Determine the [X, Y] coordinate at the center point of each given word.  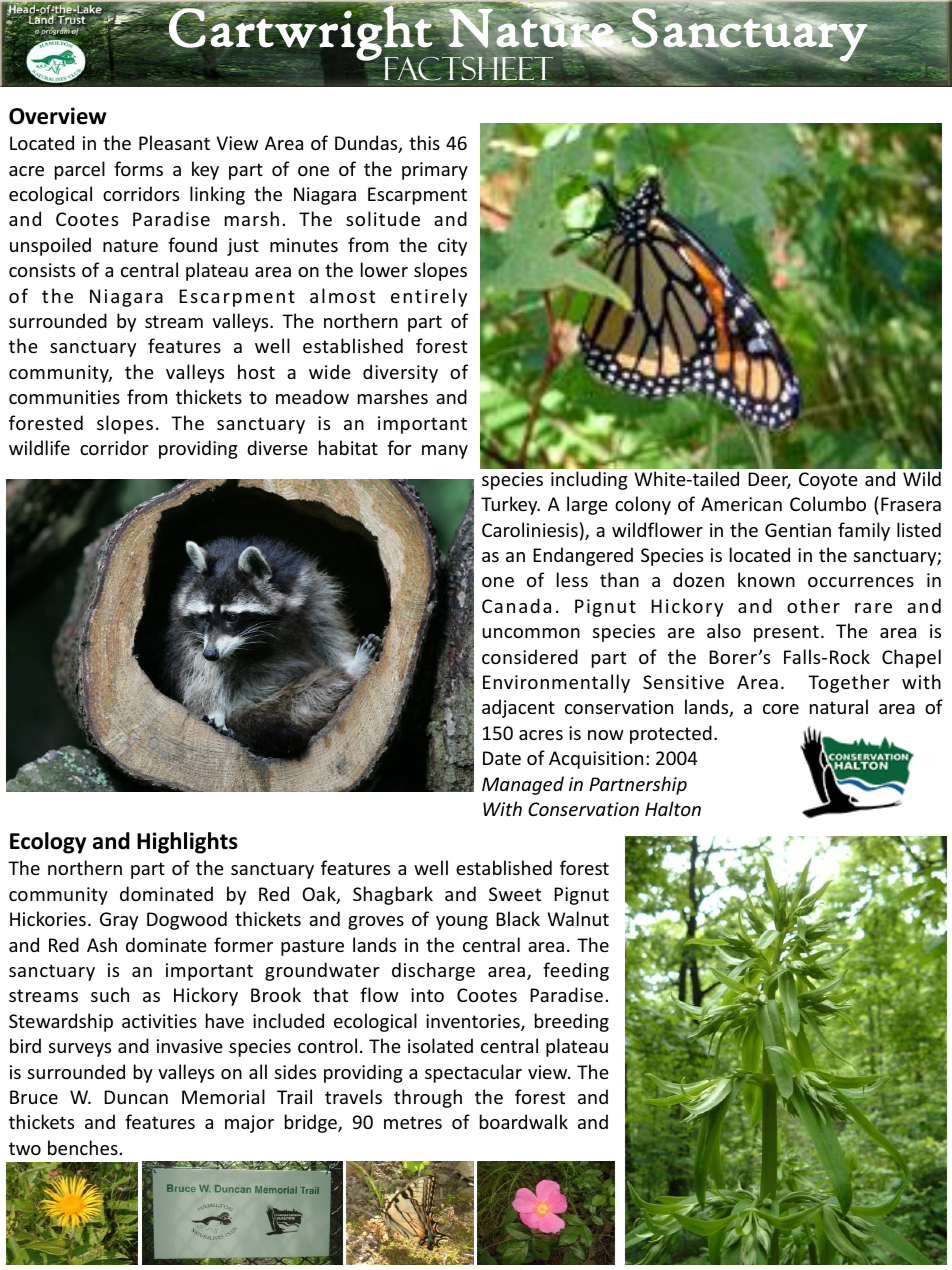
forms [138, 168]
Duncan [136, 1097]
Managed [523, 785]
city [452, 247]
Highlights [187, 843]
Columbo [828, 503]
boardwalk [524, 1121]
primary [435, 171]
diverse [277, 447]
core [781, 709]
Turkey [510, 505]
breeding [572, 1022]
